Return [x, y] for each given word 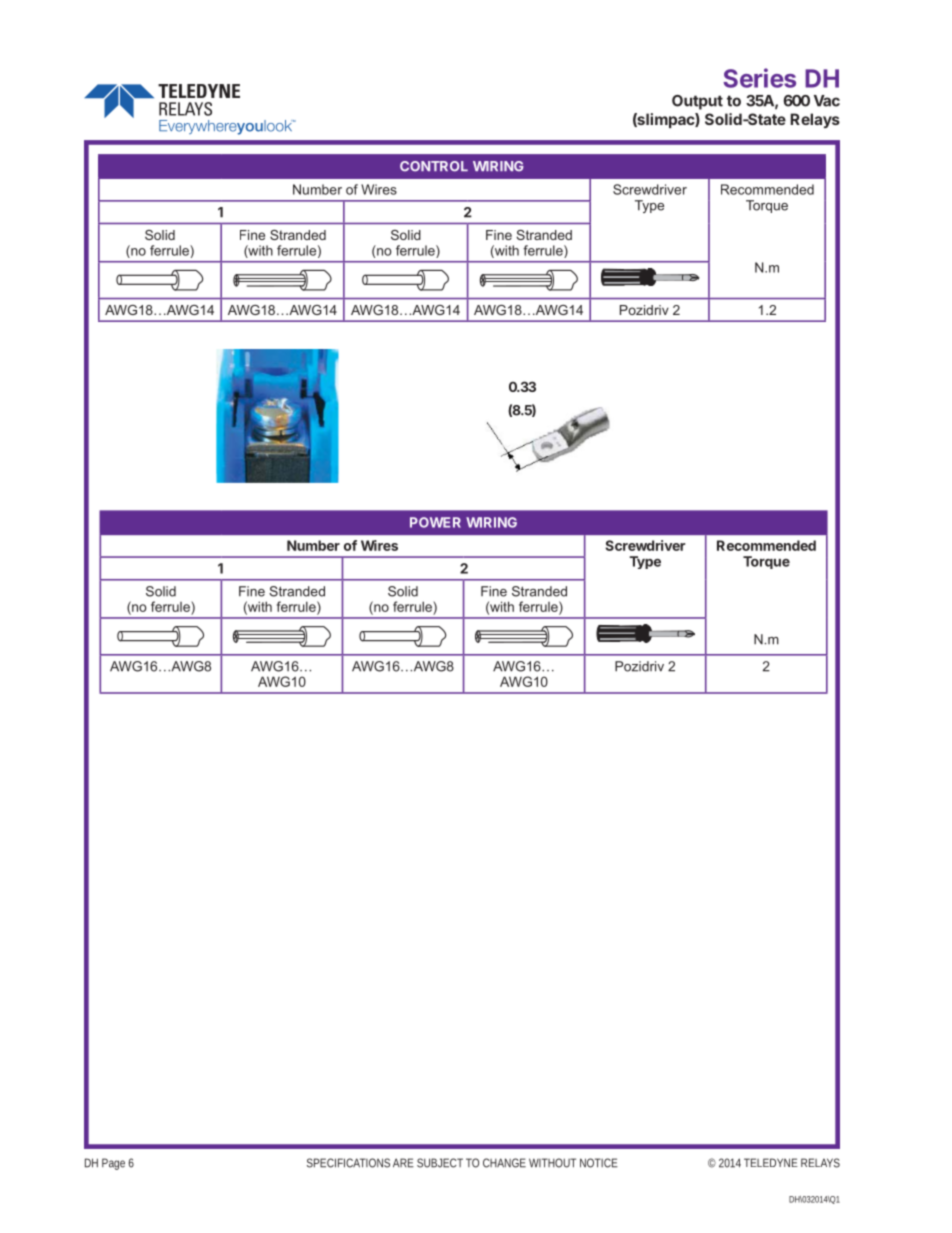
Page [113, 1164]
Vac [827, 101]
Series [759, 78]
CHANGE [504, 1163]
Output [697, 102]
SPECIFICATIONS [348, 1163]
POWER [435, 522]
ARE [403, 1163]
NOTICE [599, 1163]
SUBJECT [440, 1163]
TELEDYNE [771, 1162]
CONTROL [434, 166]
